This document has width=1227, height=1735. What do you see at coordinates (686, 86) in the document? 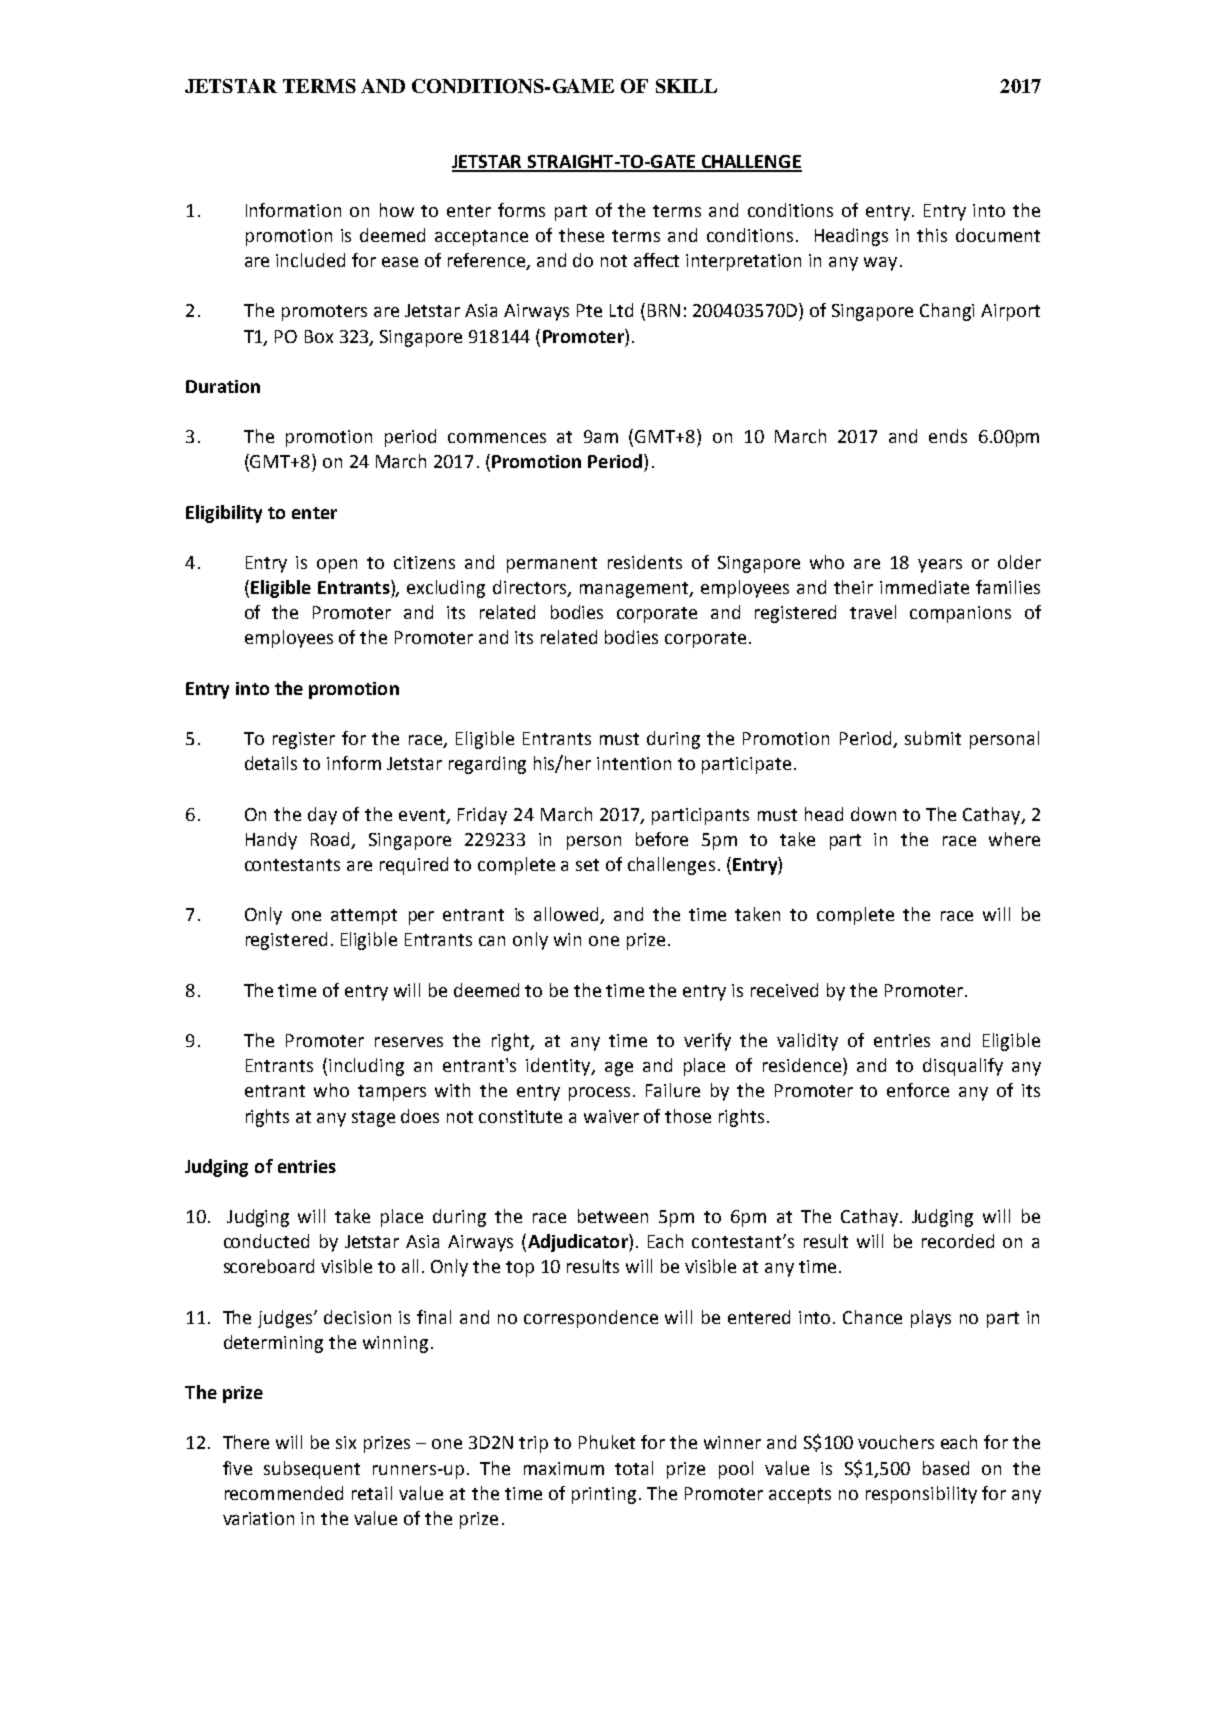
I see `SKILL` at bounding box center [686, 86].
